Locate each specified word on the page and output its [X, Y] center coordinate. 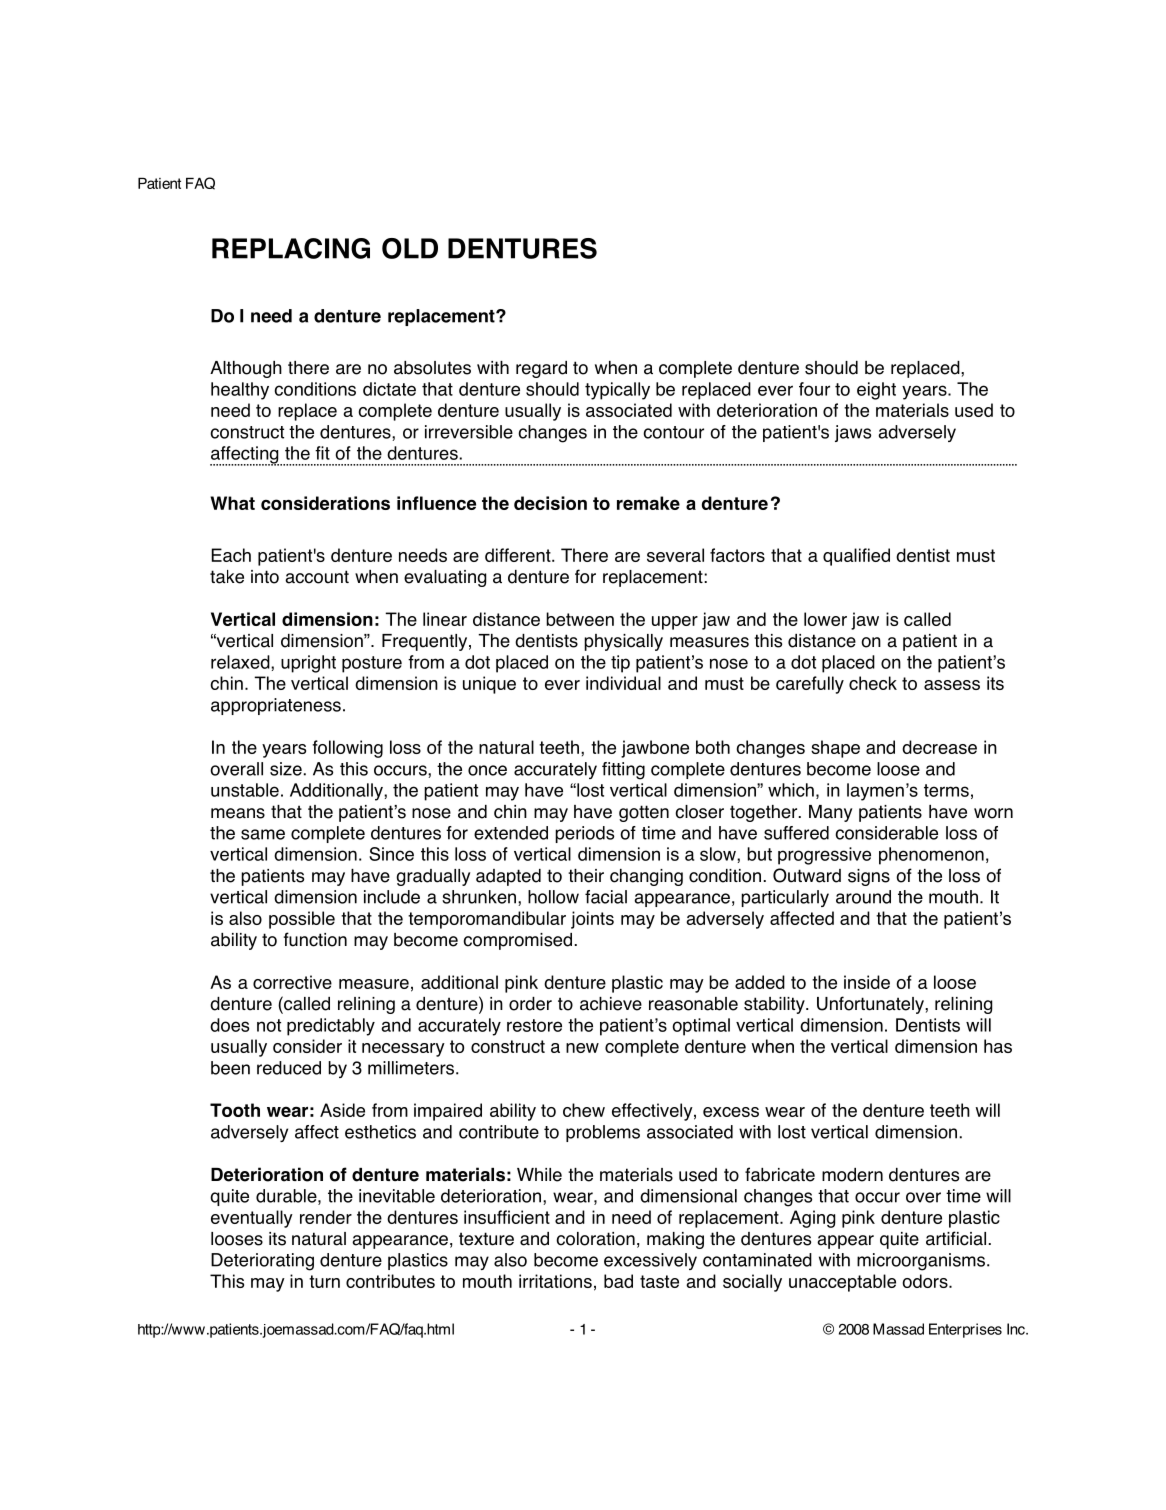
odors [926, 1281]
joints [592, 920]
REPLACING [291, 248]
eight [876, 391]
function [315, 939]
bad [618, 1281]
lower [825, 619]
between [580, 619]
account [317, 577]
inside [867, 982]
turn [324, 1281]
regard [541, 369]
